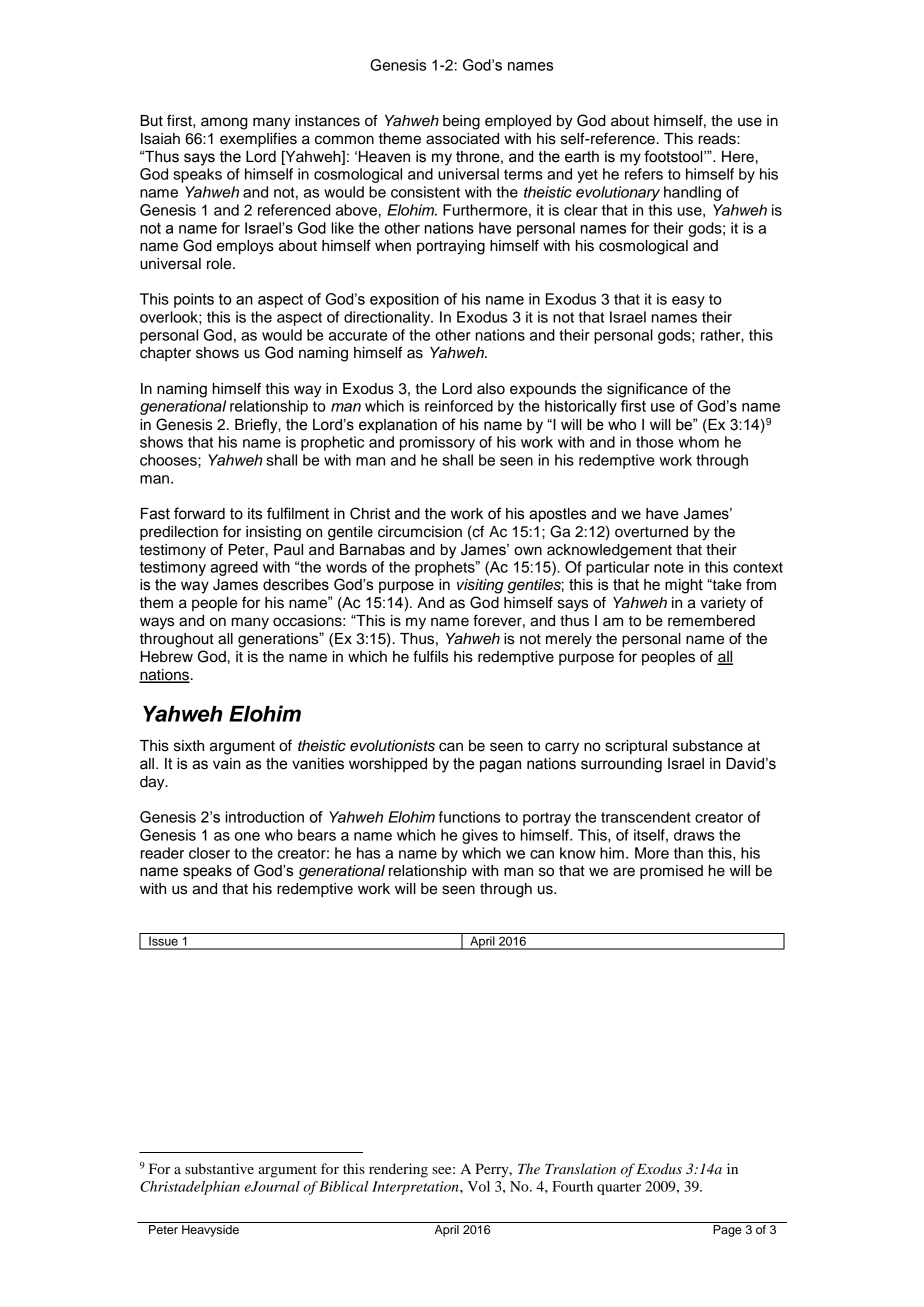 Image resolution: width=924 pixels, height=1307 pixels. What do you see at coordinates (420, 532) in the page?
I see `circumcision` at bounding box center [420, 532].
